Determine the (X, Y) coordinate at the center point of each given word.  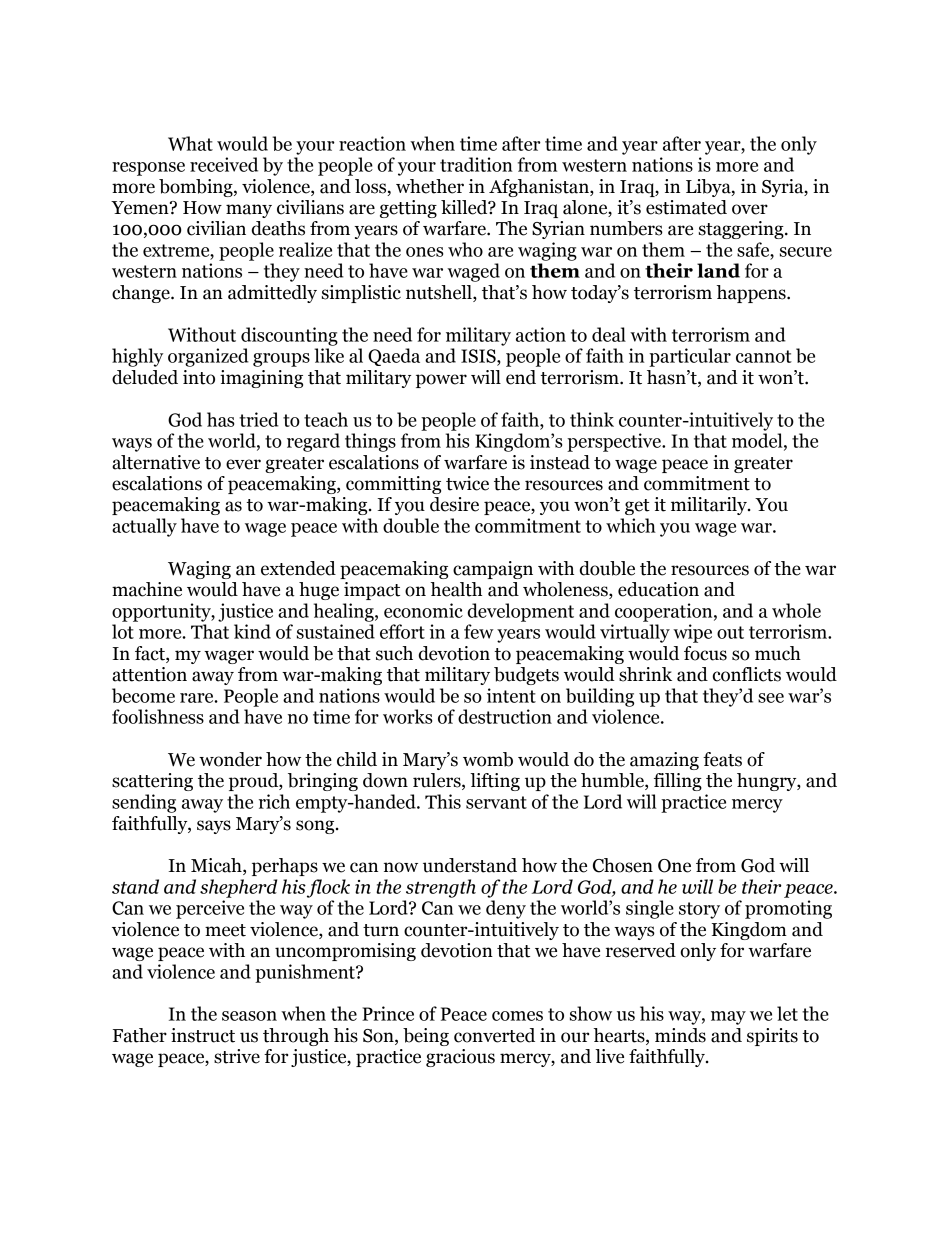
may (728, 1018)
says (214, 827)
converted (494, 1035)
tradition (476, 164)
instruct (203, 1035)
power (441, 381)
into (199, 377)
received (224, 164)
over (750, 209)
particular (690, 357)
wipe (692, 633)
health (456, 589)
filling (678, 782)
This (443, 801)
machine (147, 589)
